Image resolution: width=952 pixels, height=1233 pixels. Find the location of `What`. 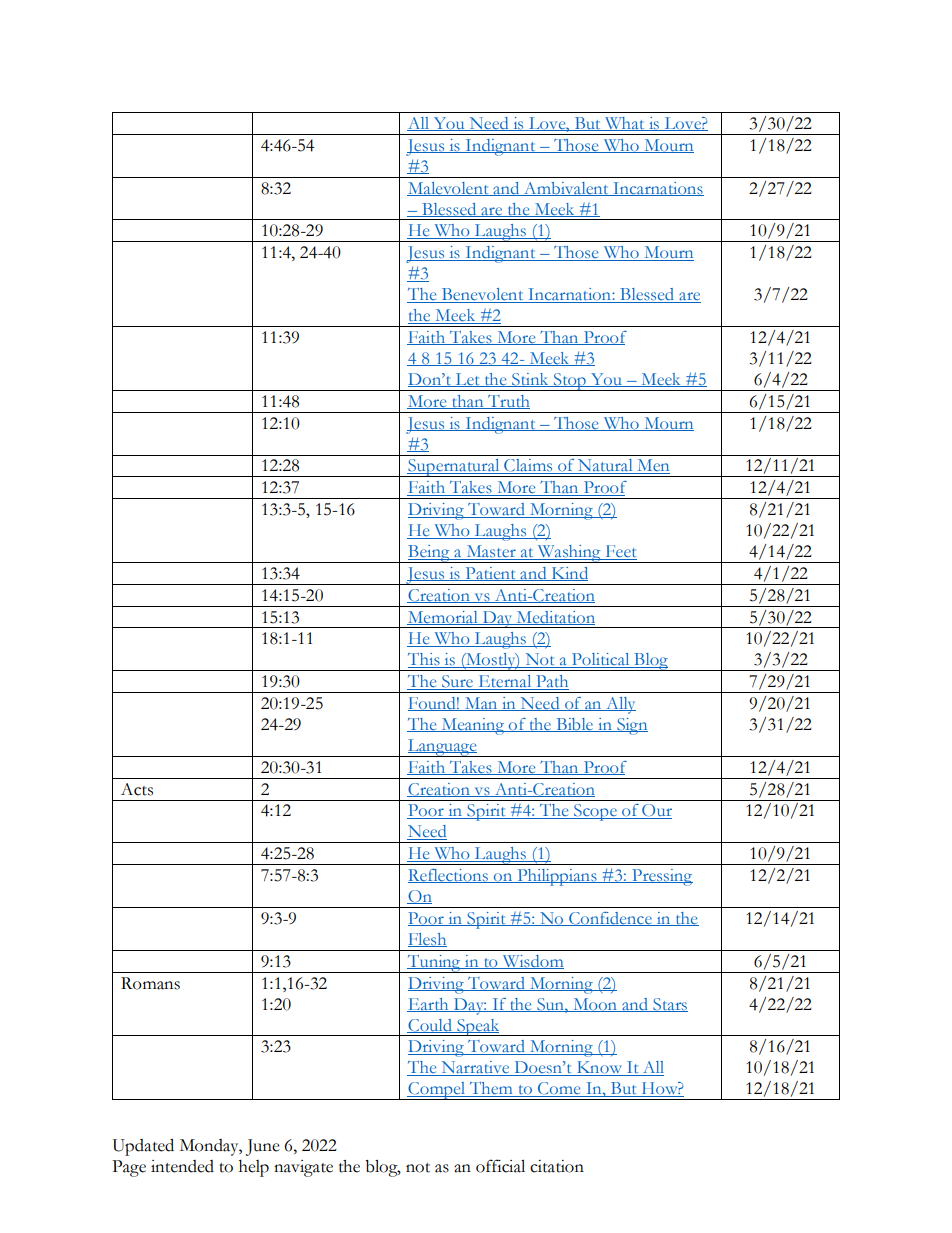

What is located at coordinates (624, 124).
